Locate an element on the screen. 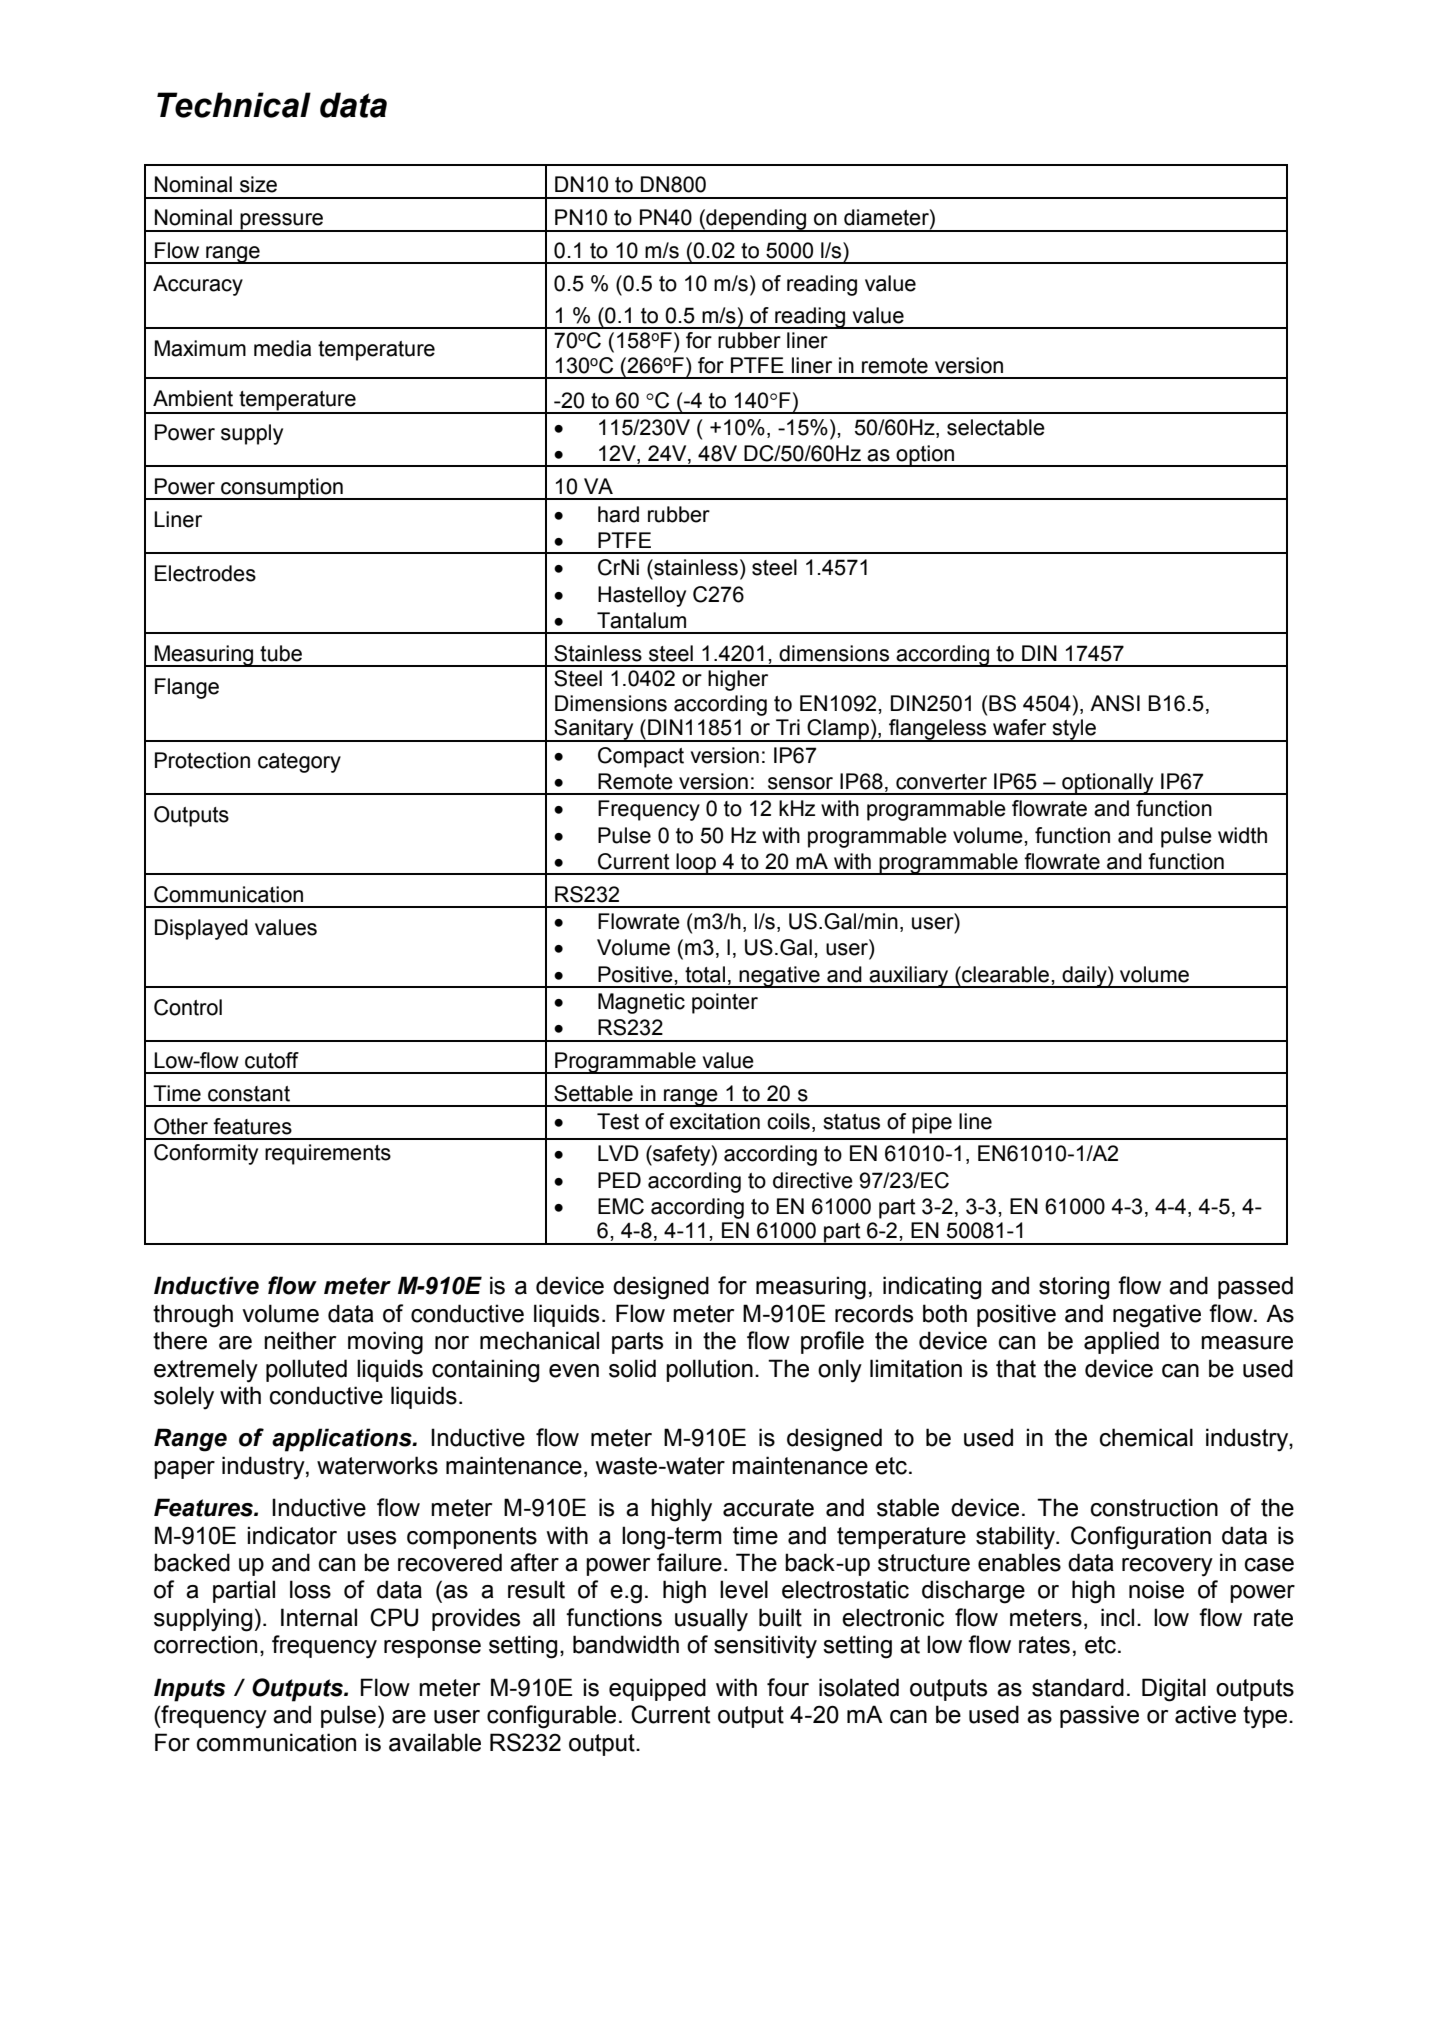 This screenshot has width=1431, height=2024. pressure is located at coordinates (282, 222).
